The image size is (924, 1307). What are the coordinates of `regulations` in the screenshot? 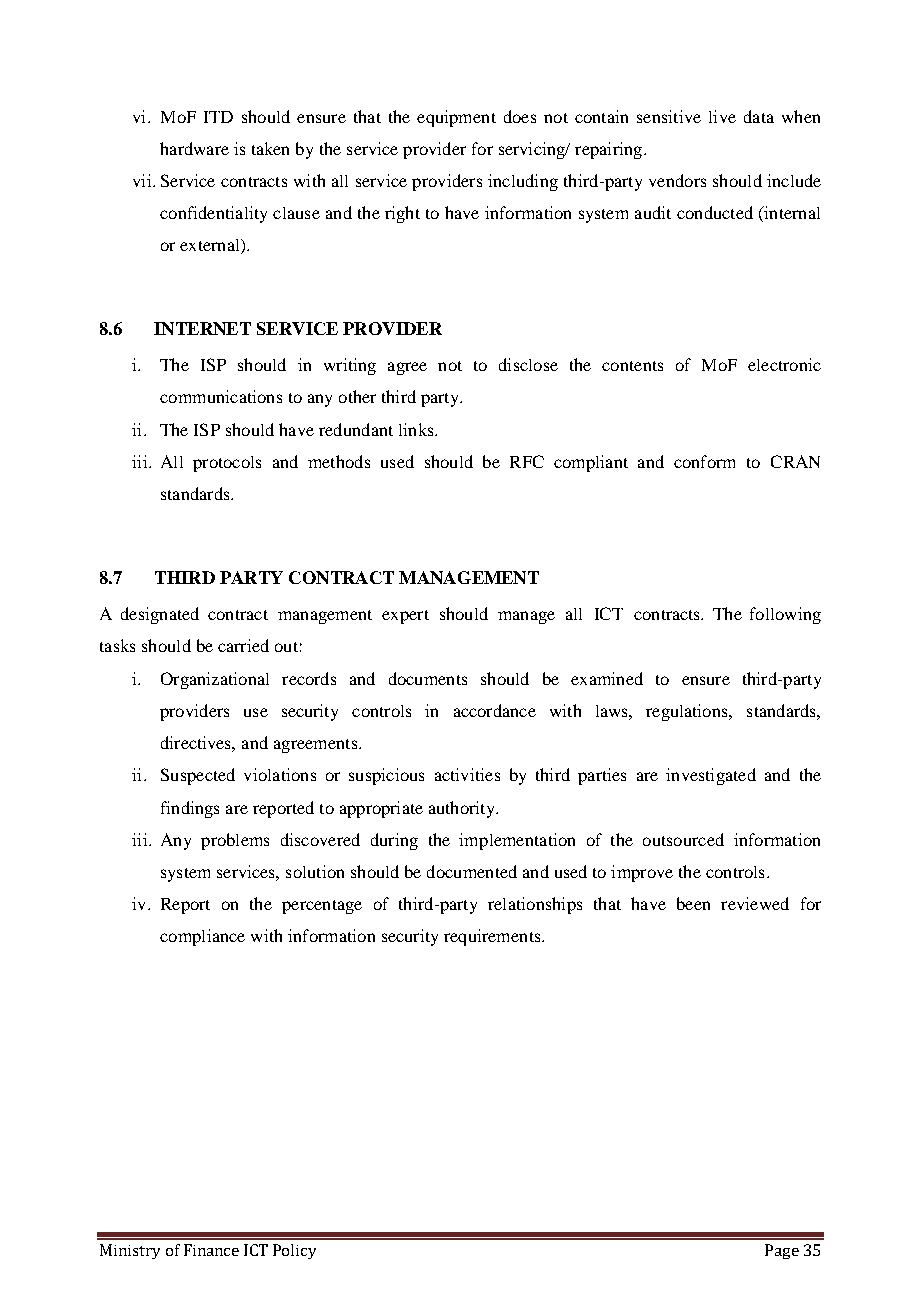 It's located at (688, 712).
